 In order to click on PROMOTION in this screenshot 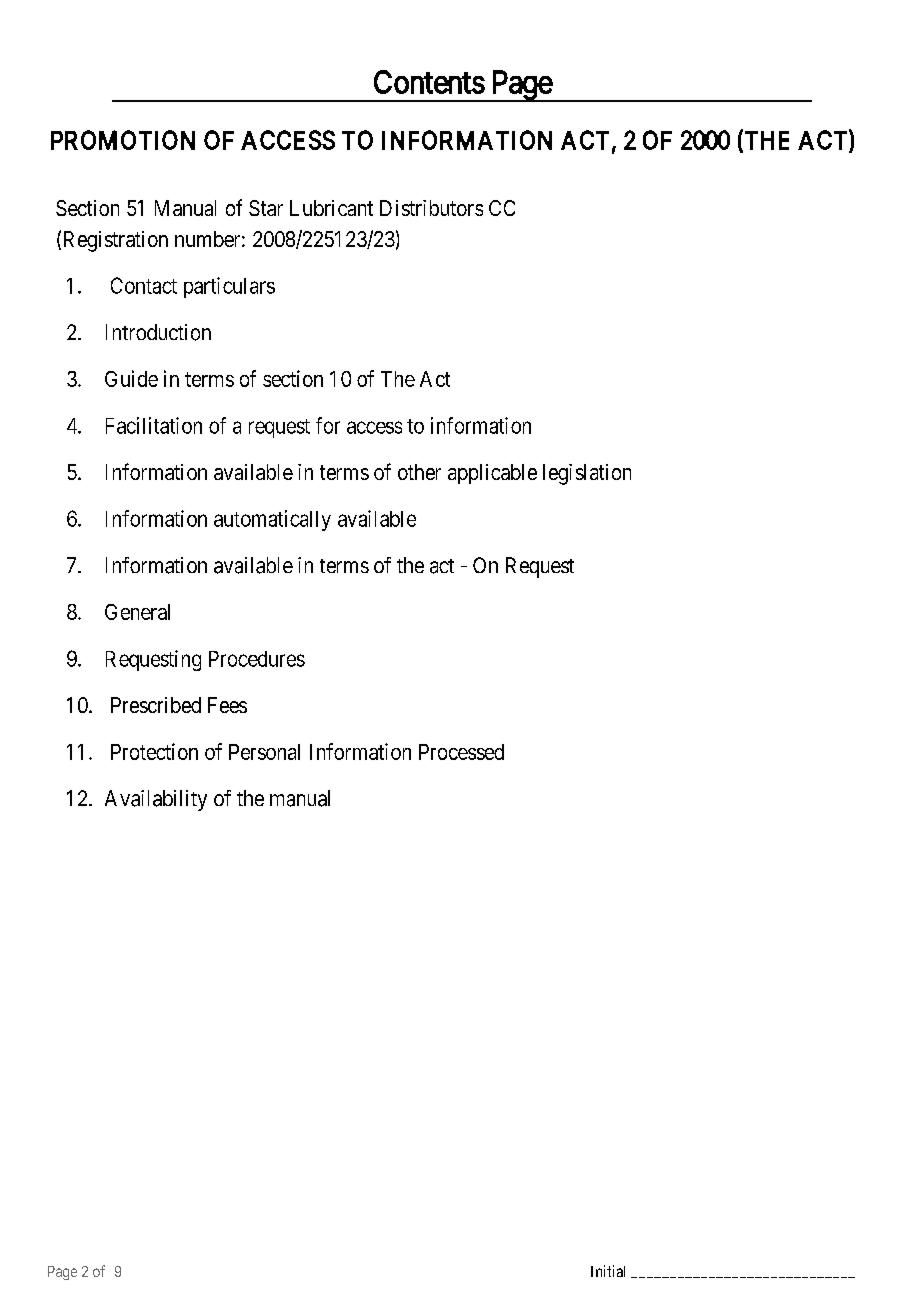, I will do `click(123, 140)`.
